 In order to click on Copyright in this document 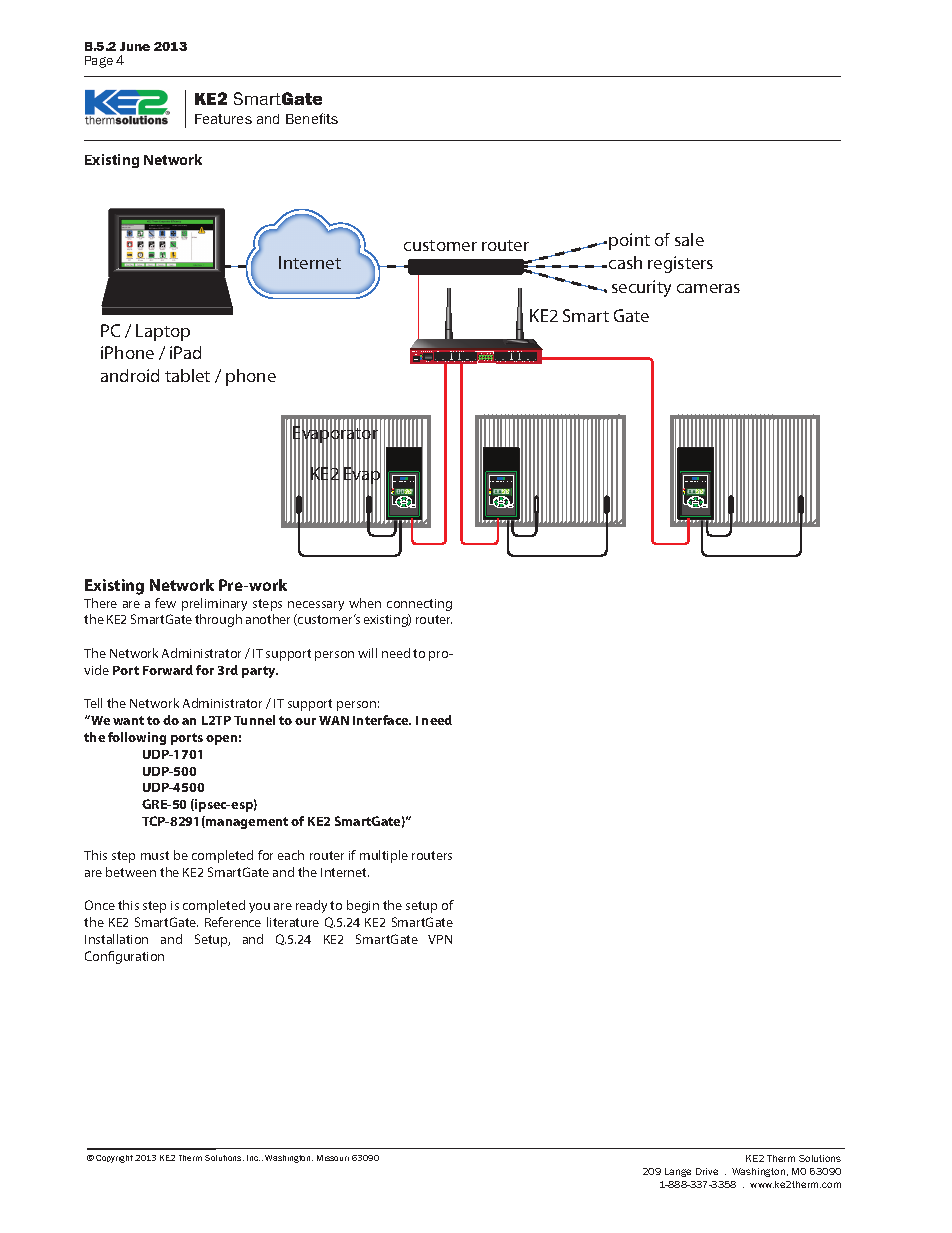, I will do `click(114, 1159)`.
